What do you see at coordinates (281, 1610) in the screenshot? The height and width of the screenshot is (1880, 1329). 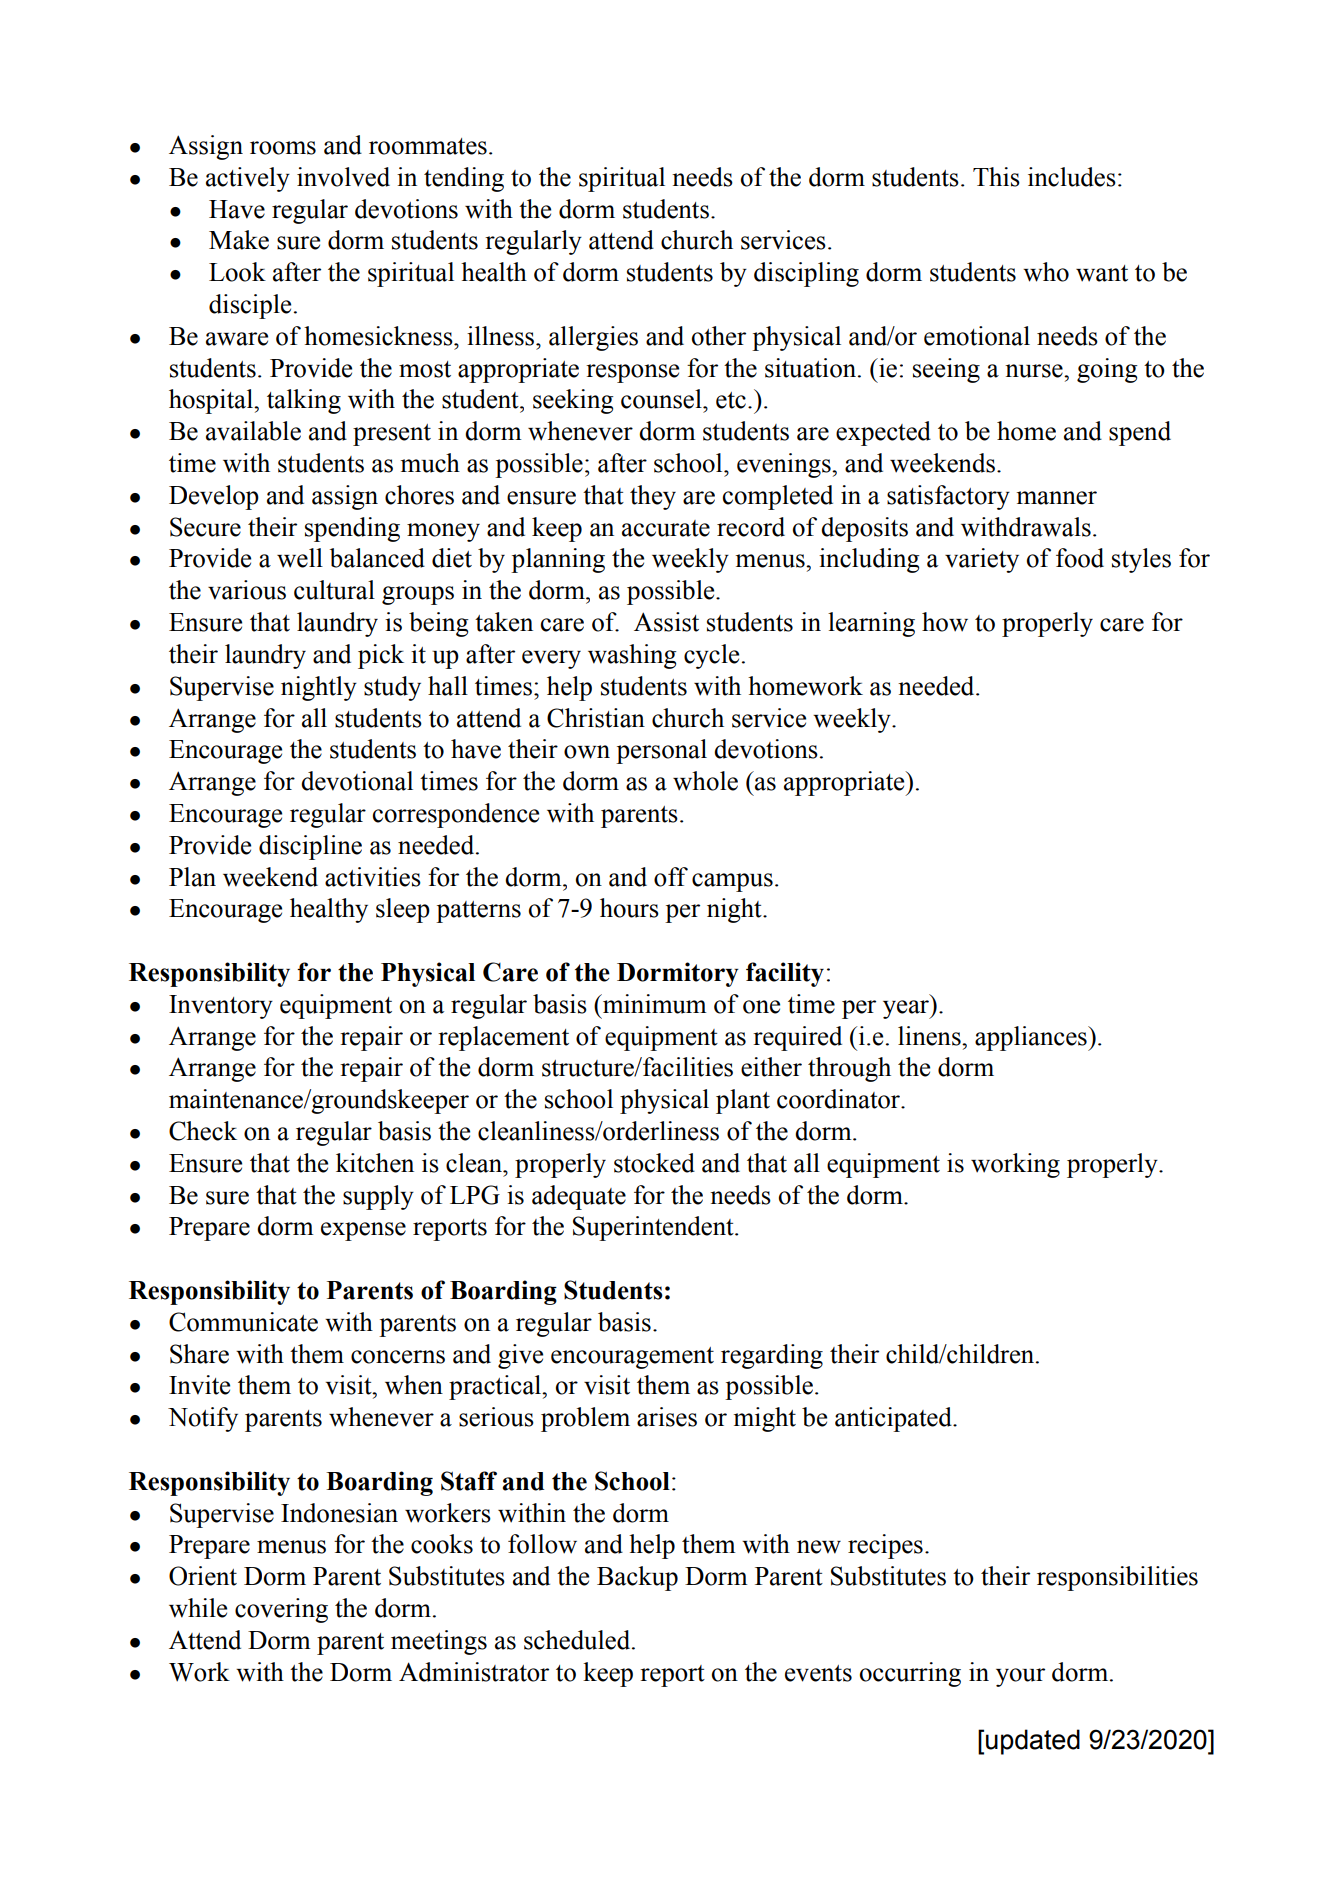 I see `covering` at bounding box center [281, 1610].
